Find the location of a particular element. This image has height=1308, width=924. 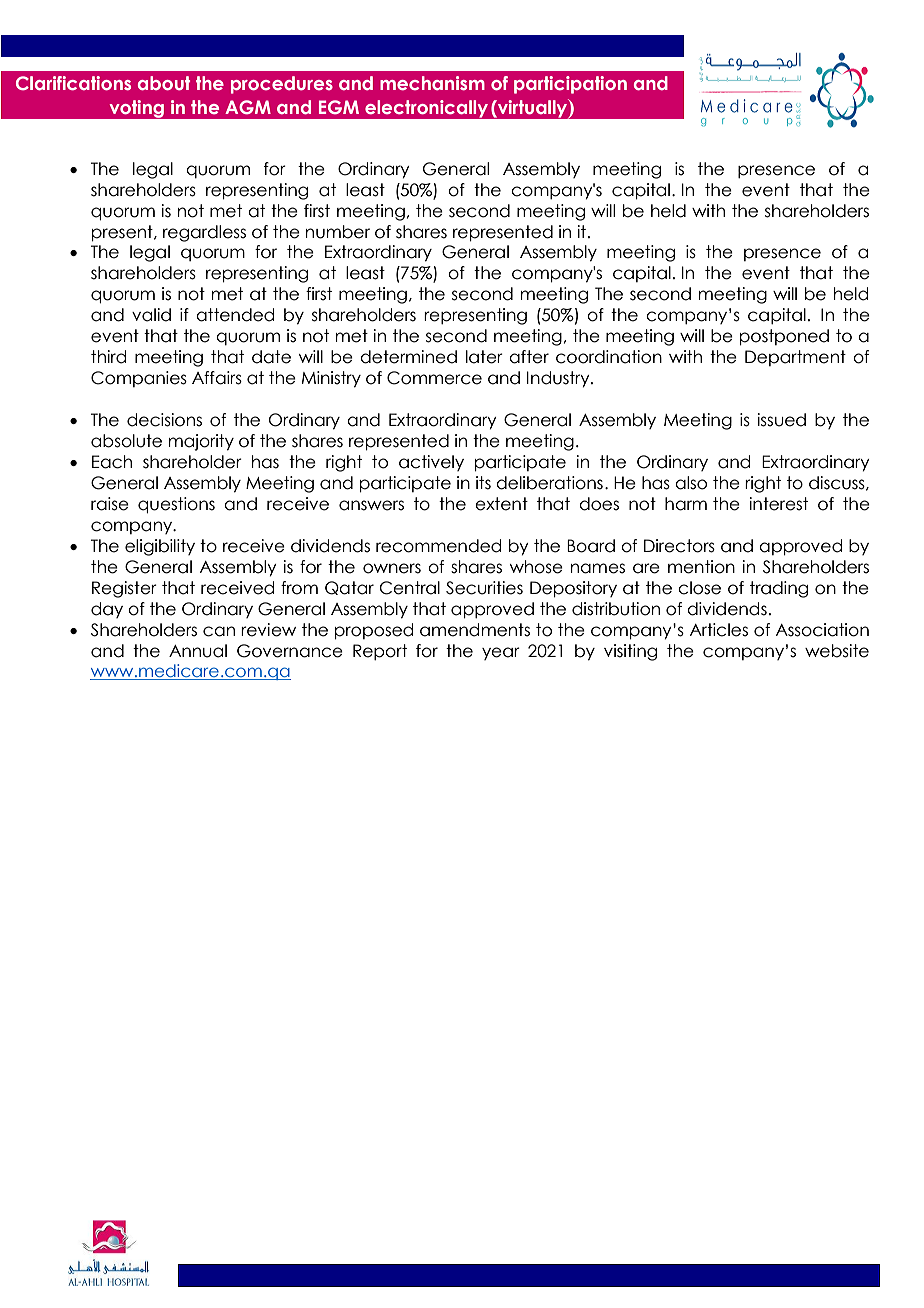

about is located at coordinates (164, 83).
